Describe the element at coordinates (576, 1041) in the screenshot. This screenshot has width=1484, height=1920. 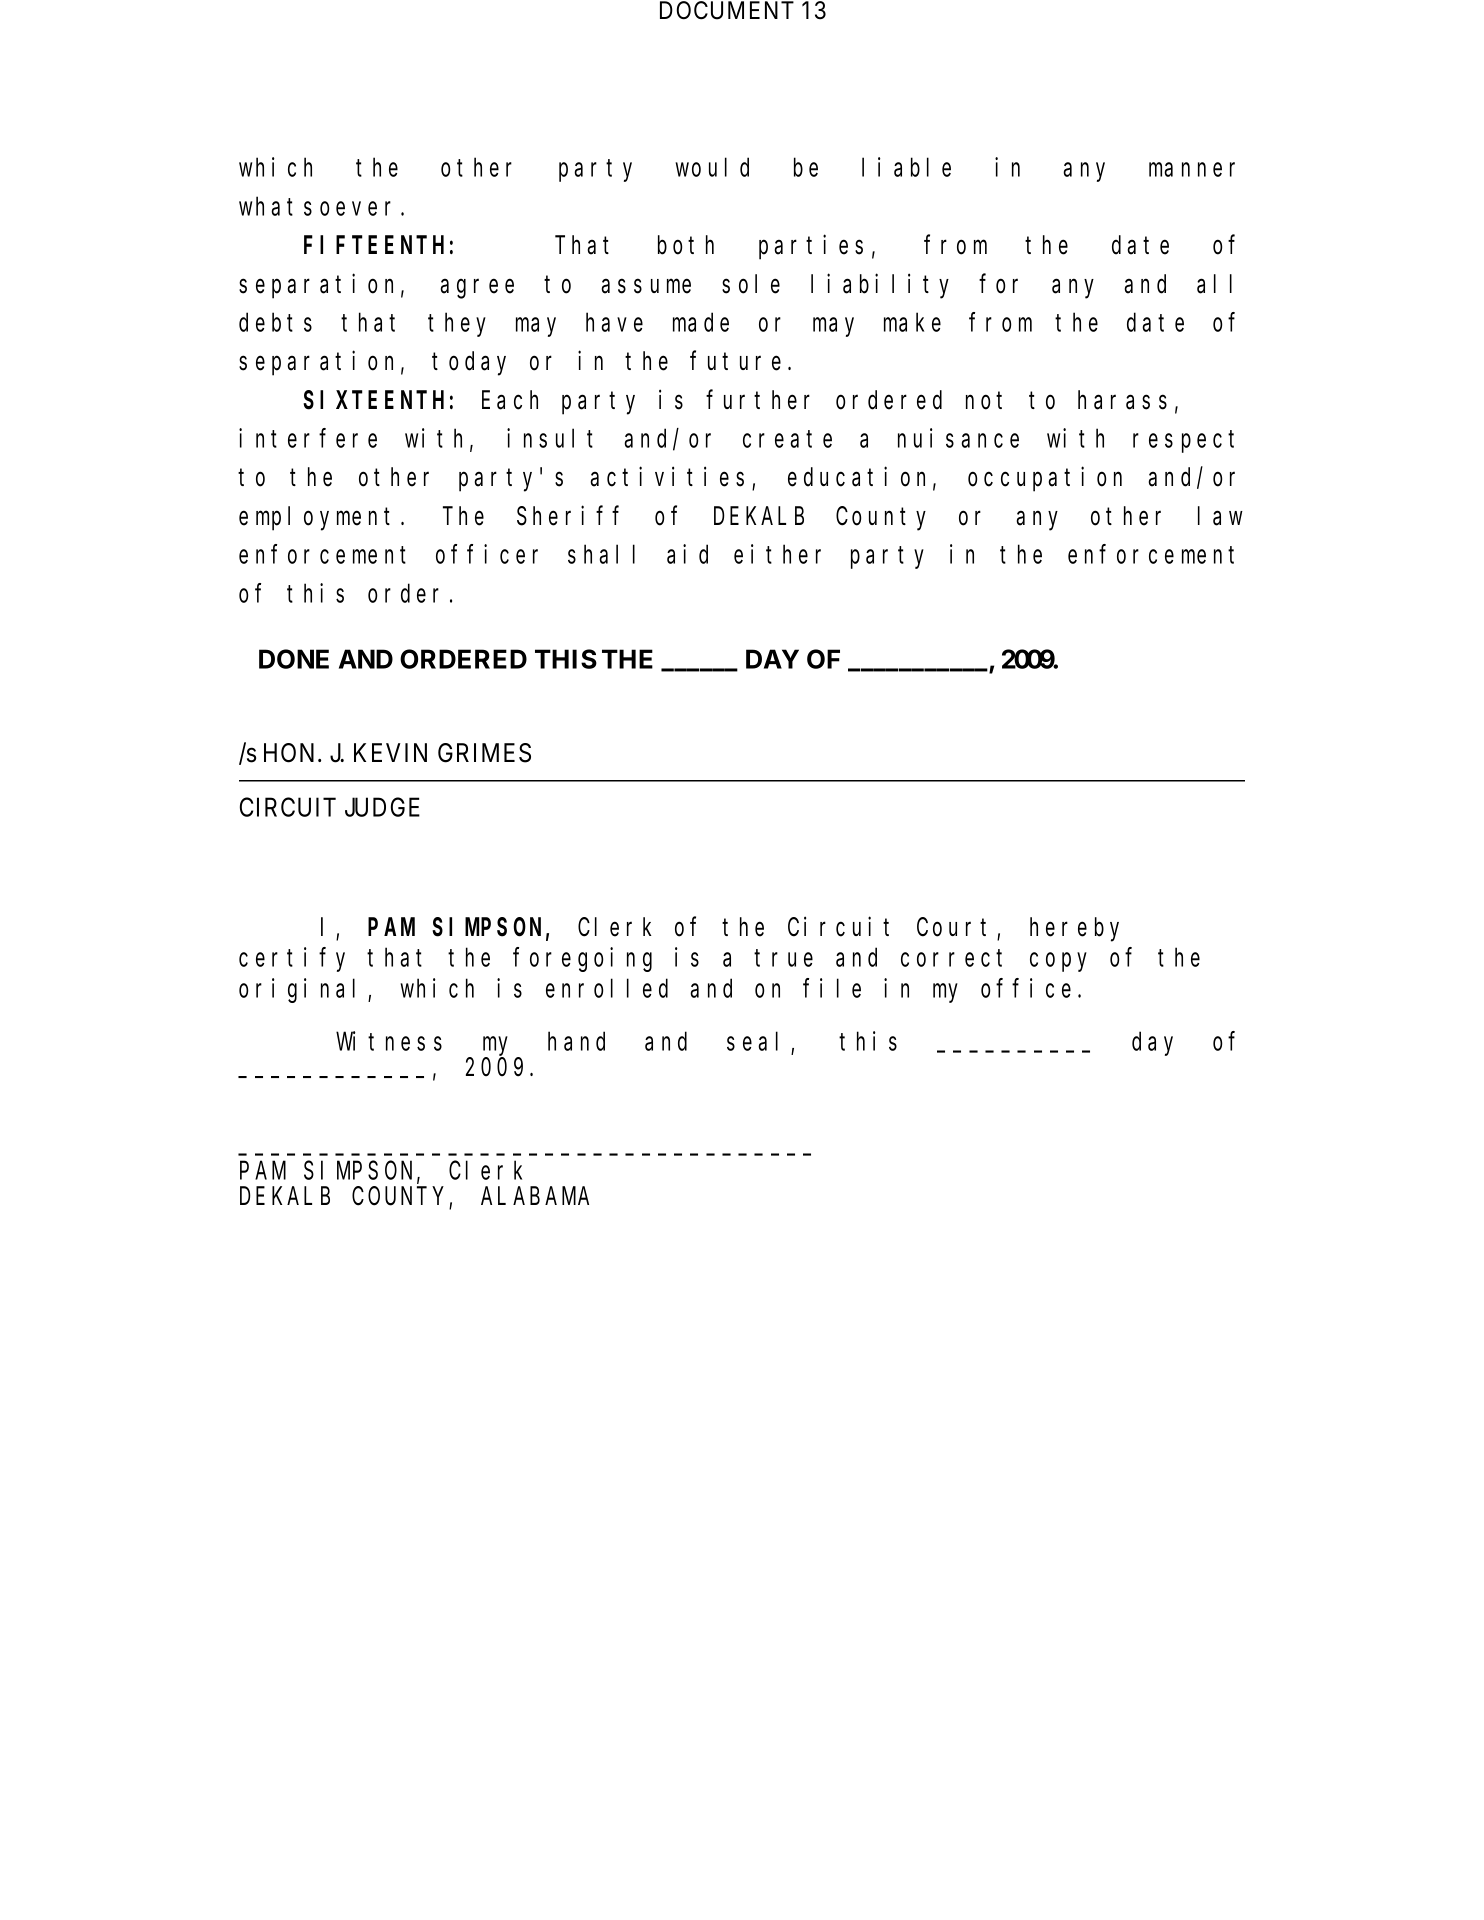
I see `hand` at that location.
